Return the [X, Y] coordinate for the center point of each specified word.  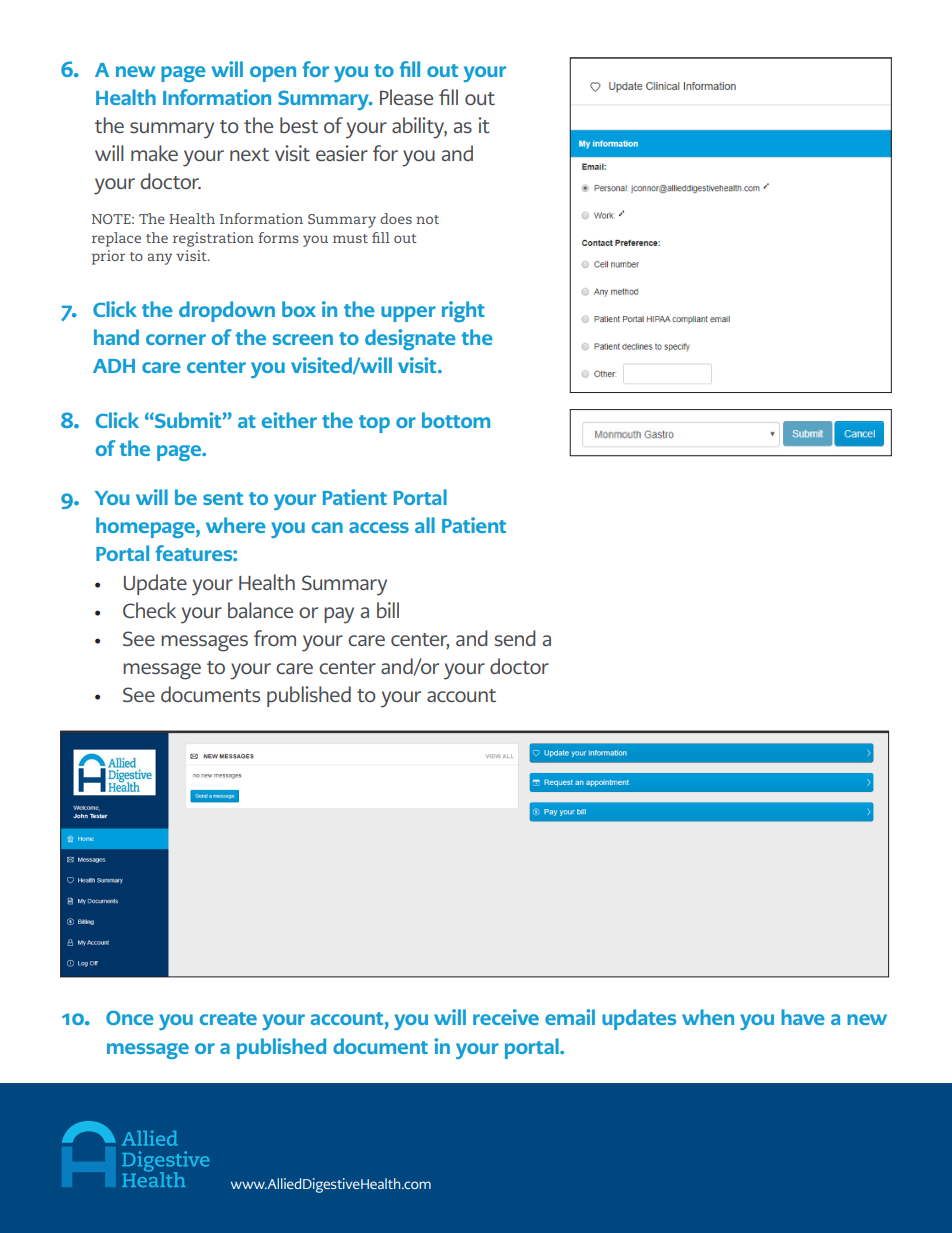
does [396, 218]
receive [506, 1017]
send [515, 638]
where [236, 525]
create [228, 1018]
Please [406, 97]
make [154, 153]
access [379, 527]
